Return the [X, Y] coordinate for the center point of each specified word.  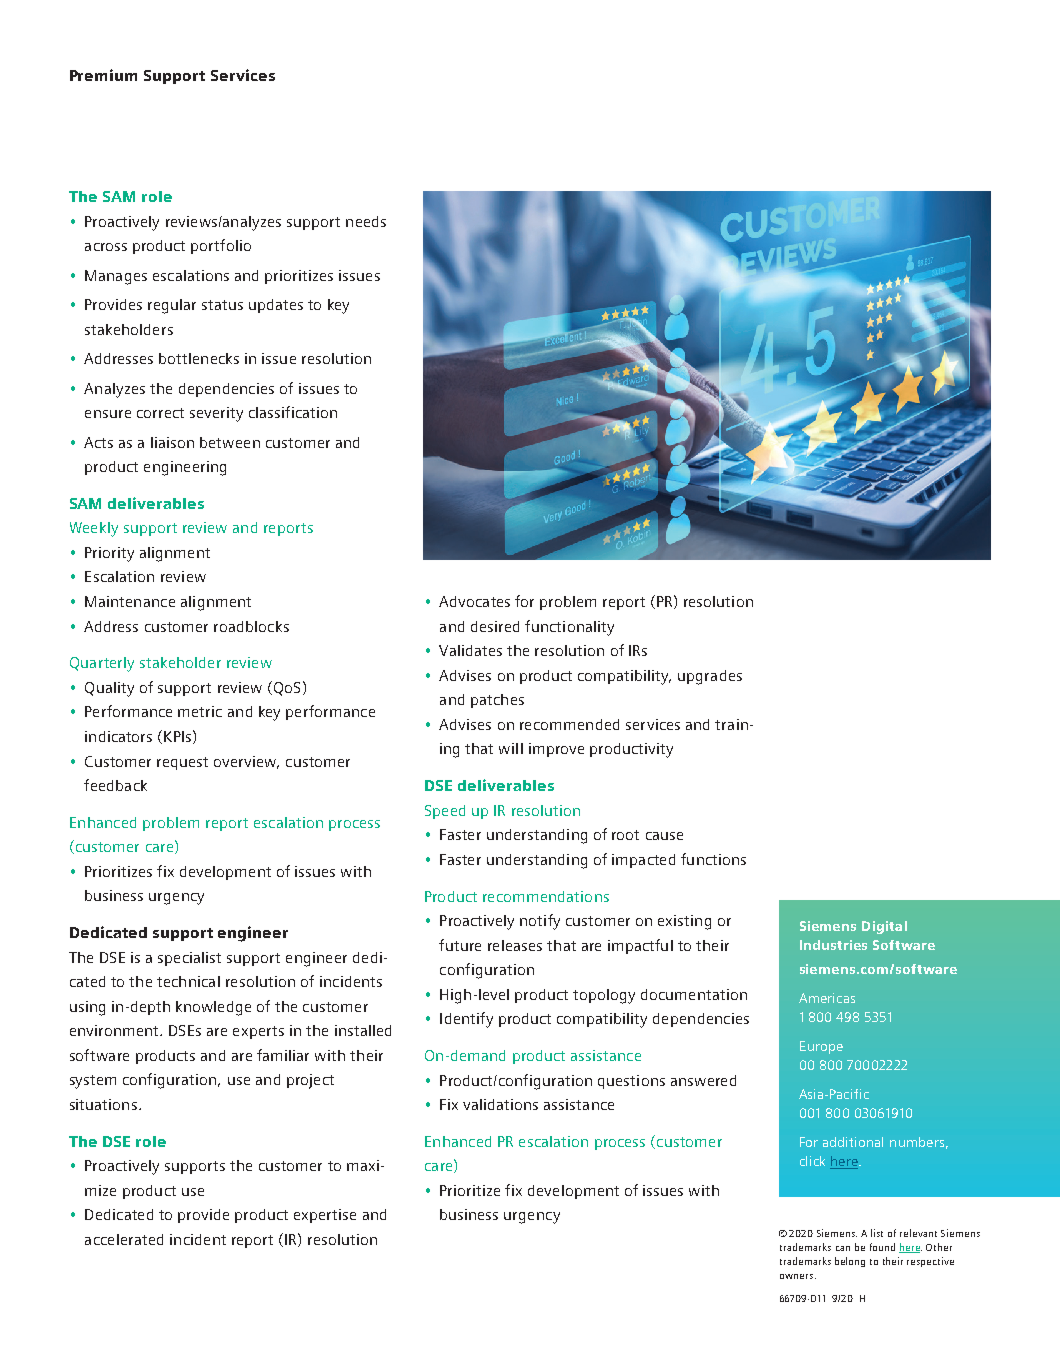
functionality [569, 628]
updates [276, 306]
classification [293, 412]
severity [216, 414]
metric [200, 711]
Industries [833, 945]
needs [366, 221]
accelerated [124, 1239]
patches [497, 701]
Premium [103, 75]
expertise [325, 1216]
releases [515, 945]
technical [188, 981]
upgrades [710, 677]
